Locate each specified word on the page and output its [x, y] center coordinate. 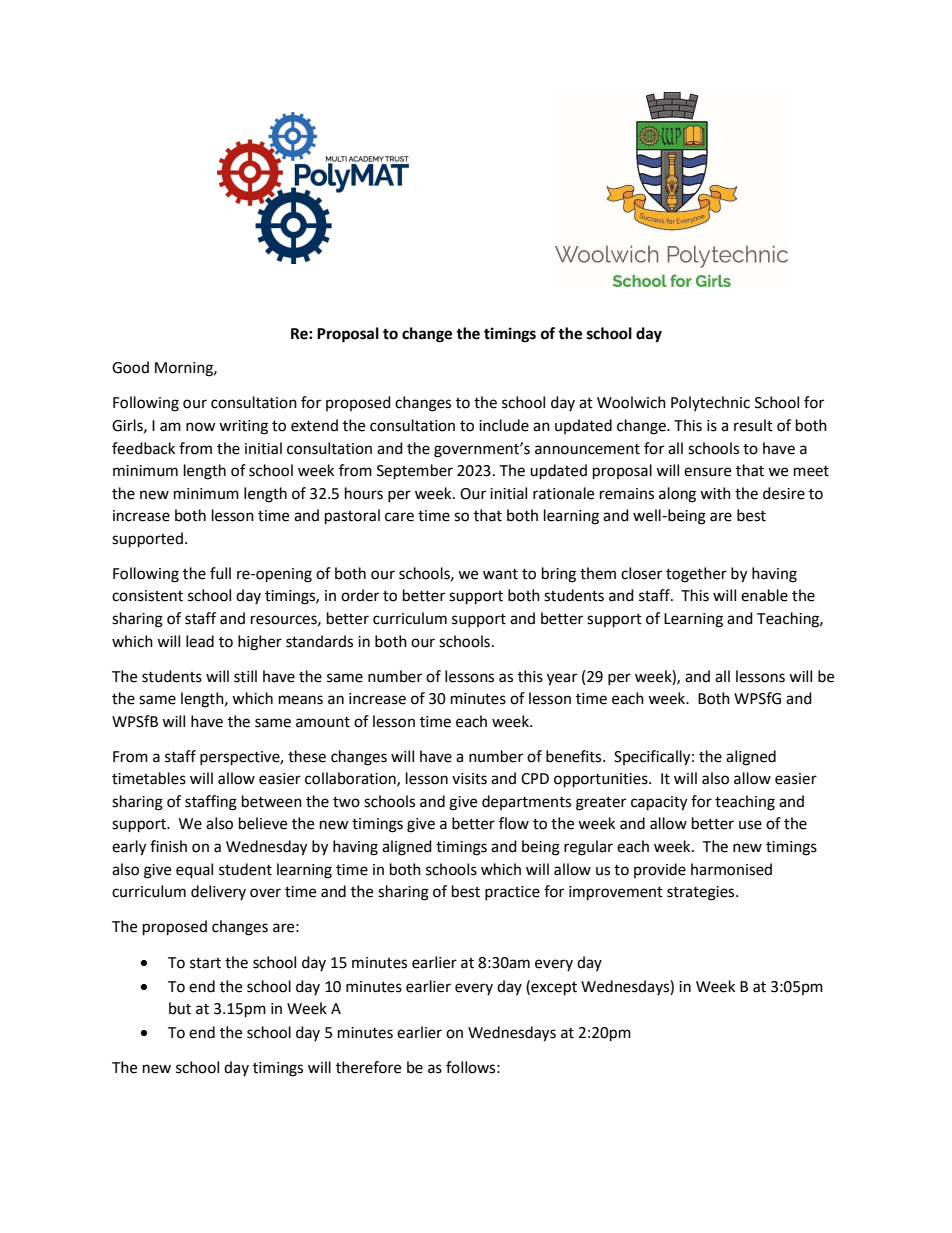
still [245, 676]
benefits [575, 756]
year [562, 679]
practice [512, 893]
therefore [368, 1067]
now [201, 427]
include [504, 425]
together [696, 575]
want [500, 574]
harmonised [731, 869]
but [180, 1008]
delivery [218, 892]
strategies [702, 893]
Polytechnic [710, 403]
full [220, 573]
